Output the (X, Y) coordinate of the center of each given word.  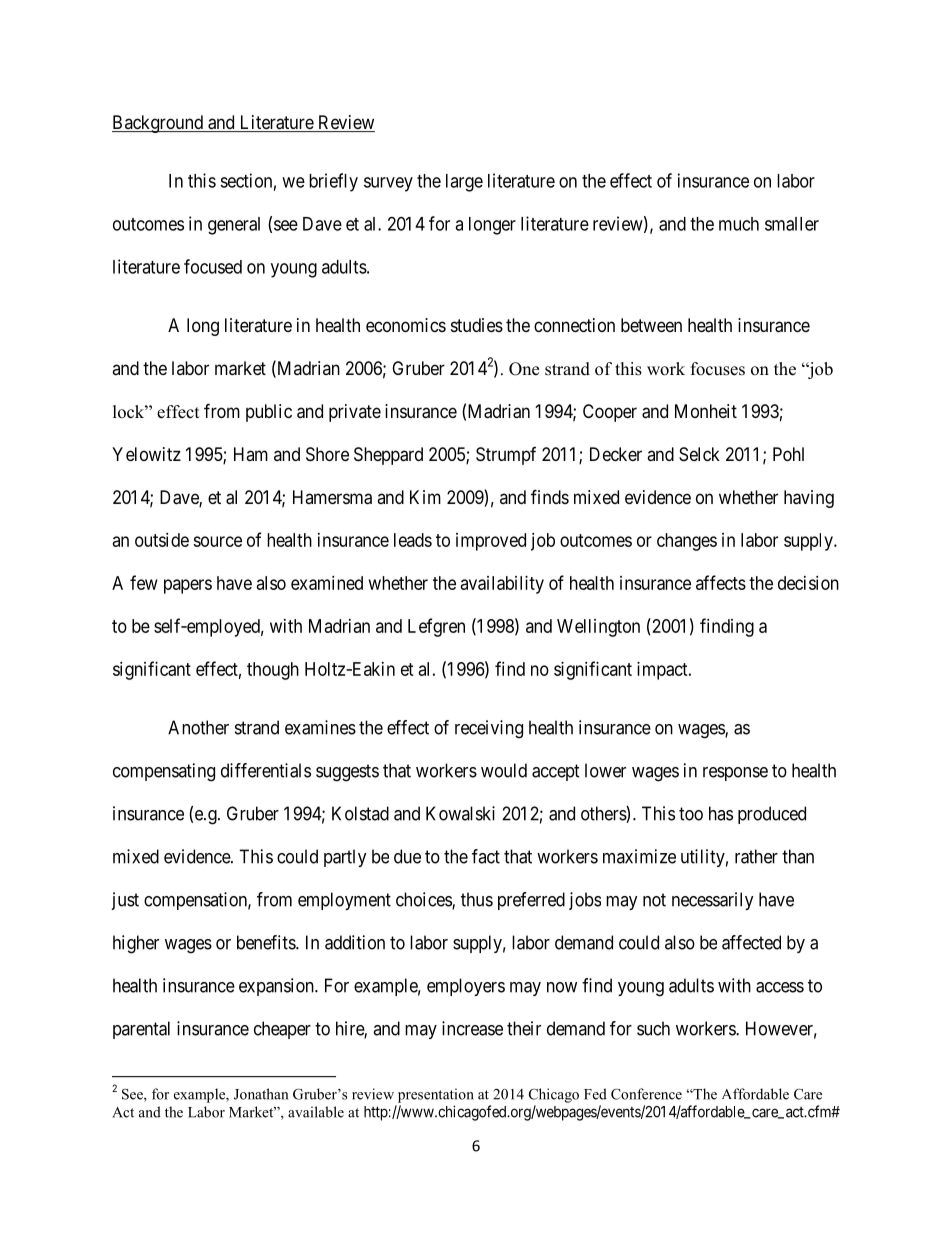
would (504, 770)
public (269, 413)
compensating (164, 772)
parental (141, 1030)
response (735, 774)
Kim (425, 497)
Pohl (788, 454)
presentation (436, 1095)
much (739, 224)
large (464, 183)
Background (158, 124)
